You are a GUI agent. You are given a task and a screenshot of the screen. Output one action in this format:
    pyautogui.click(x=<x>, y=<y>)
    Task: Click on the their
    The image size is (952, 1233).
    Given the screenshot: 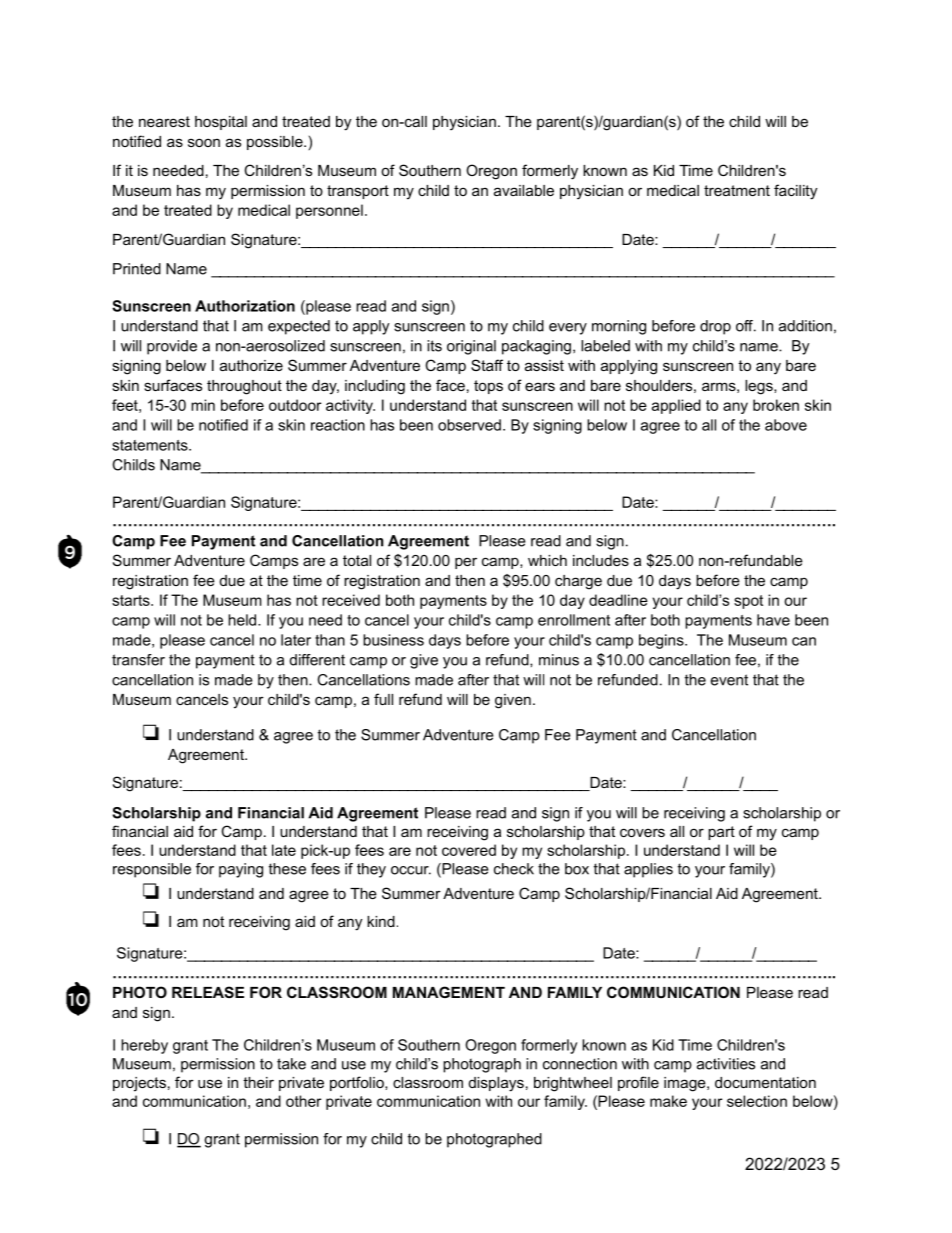 What is the action you would take?
    pyautogui.click(x=258, y=1082)
